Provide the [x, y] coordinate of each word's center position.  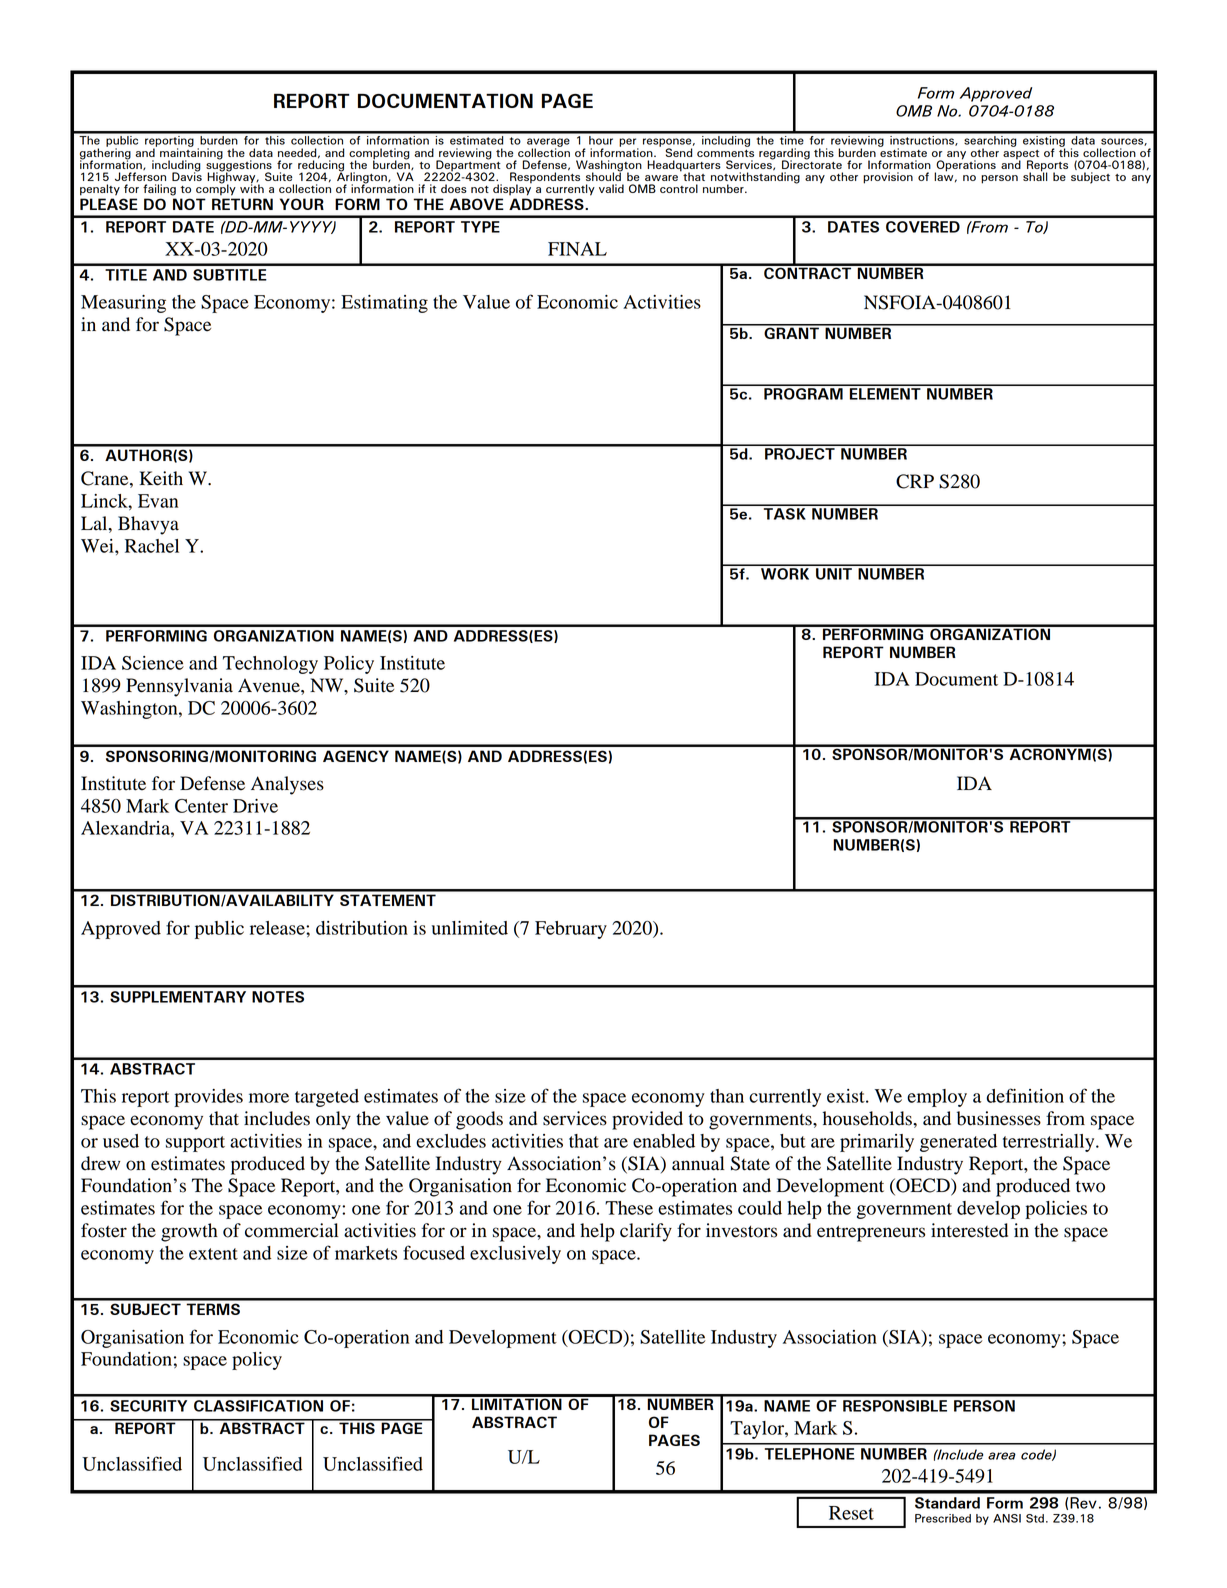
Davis [187, 175]
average [548, 144]
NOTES [278, 997]
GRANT [791, 332]
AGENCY [356, 756]
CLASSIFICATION [258, 1406]
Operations [965, 165]
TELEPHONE [810, 1454]
